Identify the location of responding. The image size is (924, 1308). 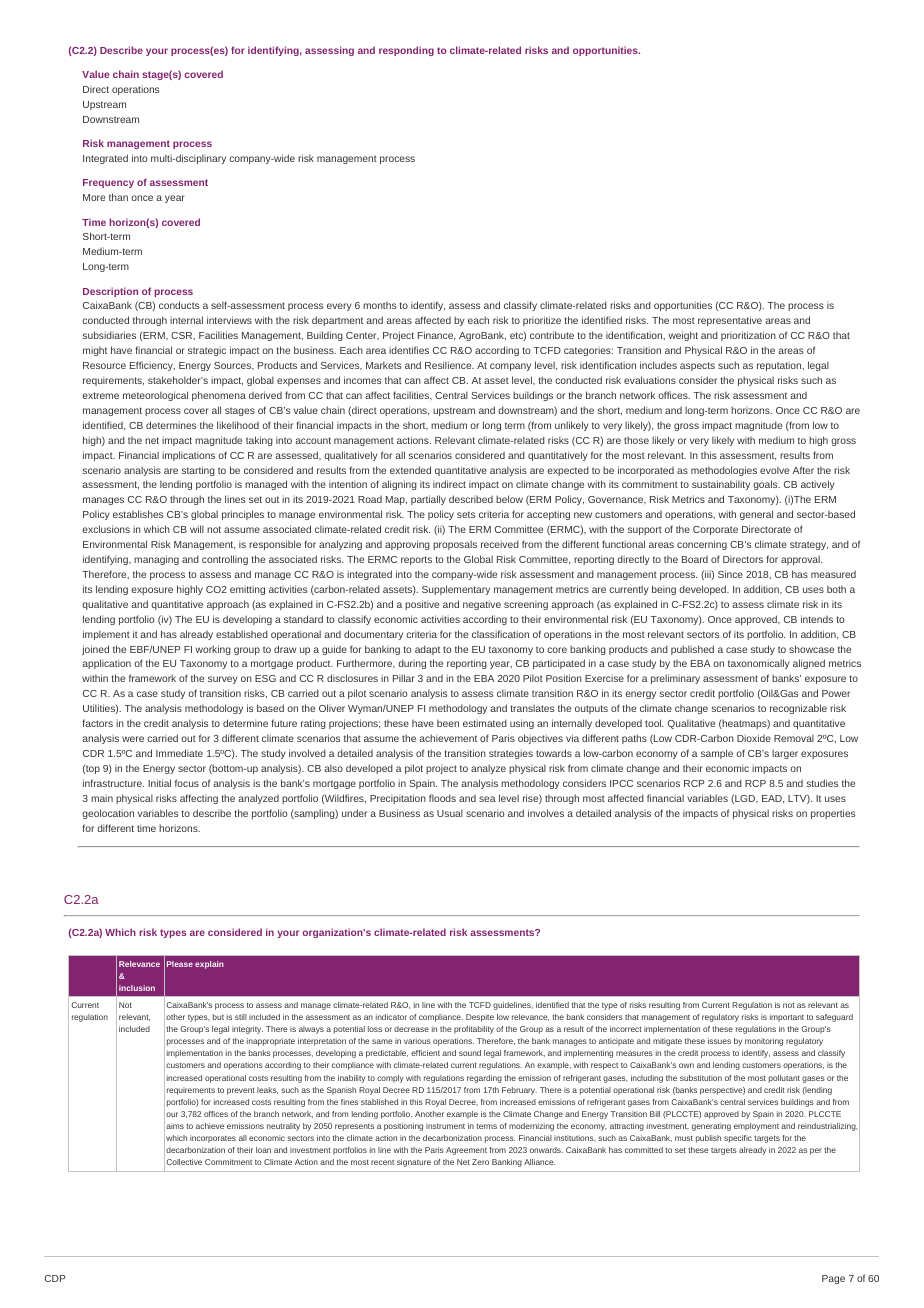
(406, 51).
